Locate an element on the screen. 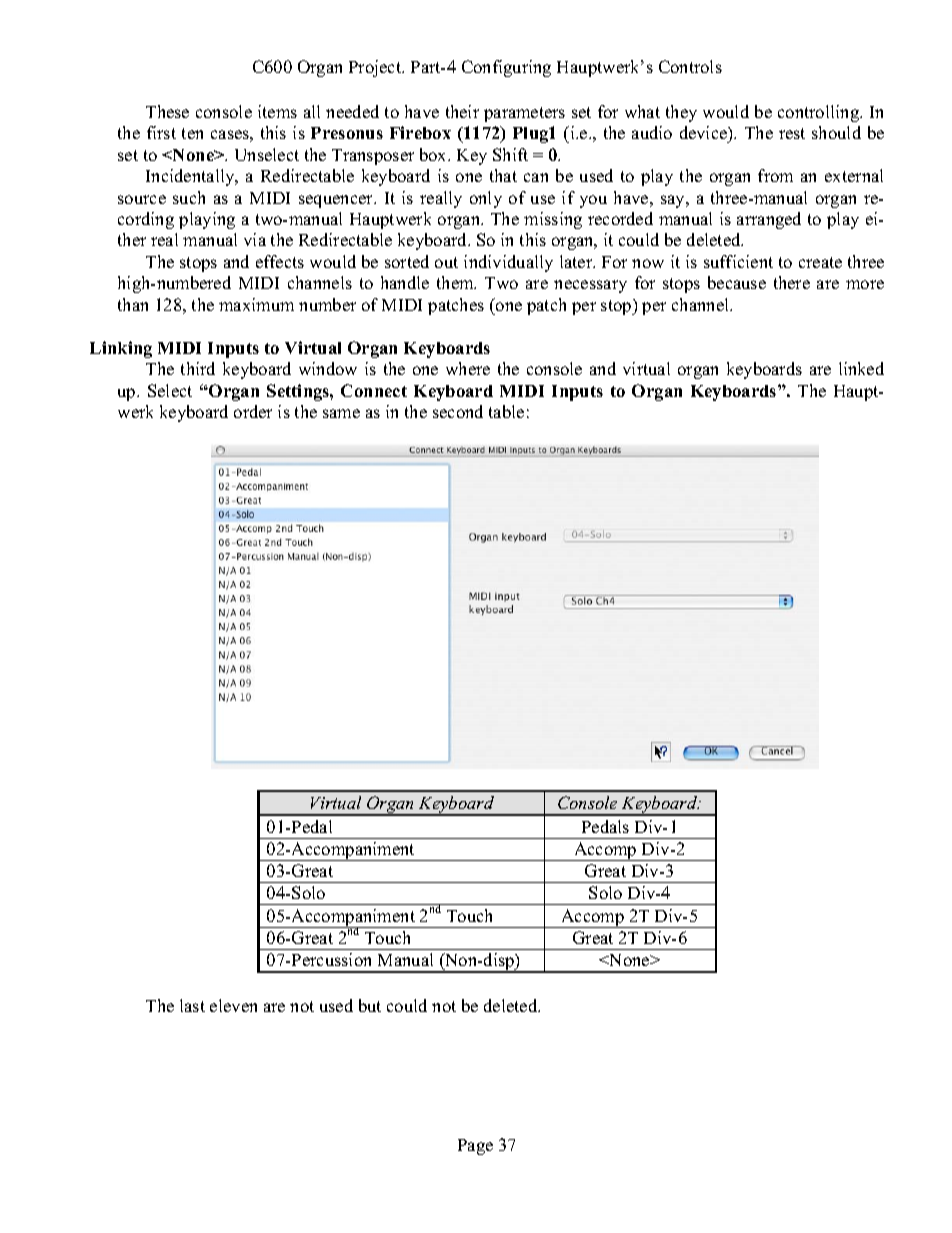 The image size is (952, 1233). linked is located at coordinates (861, 368).
